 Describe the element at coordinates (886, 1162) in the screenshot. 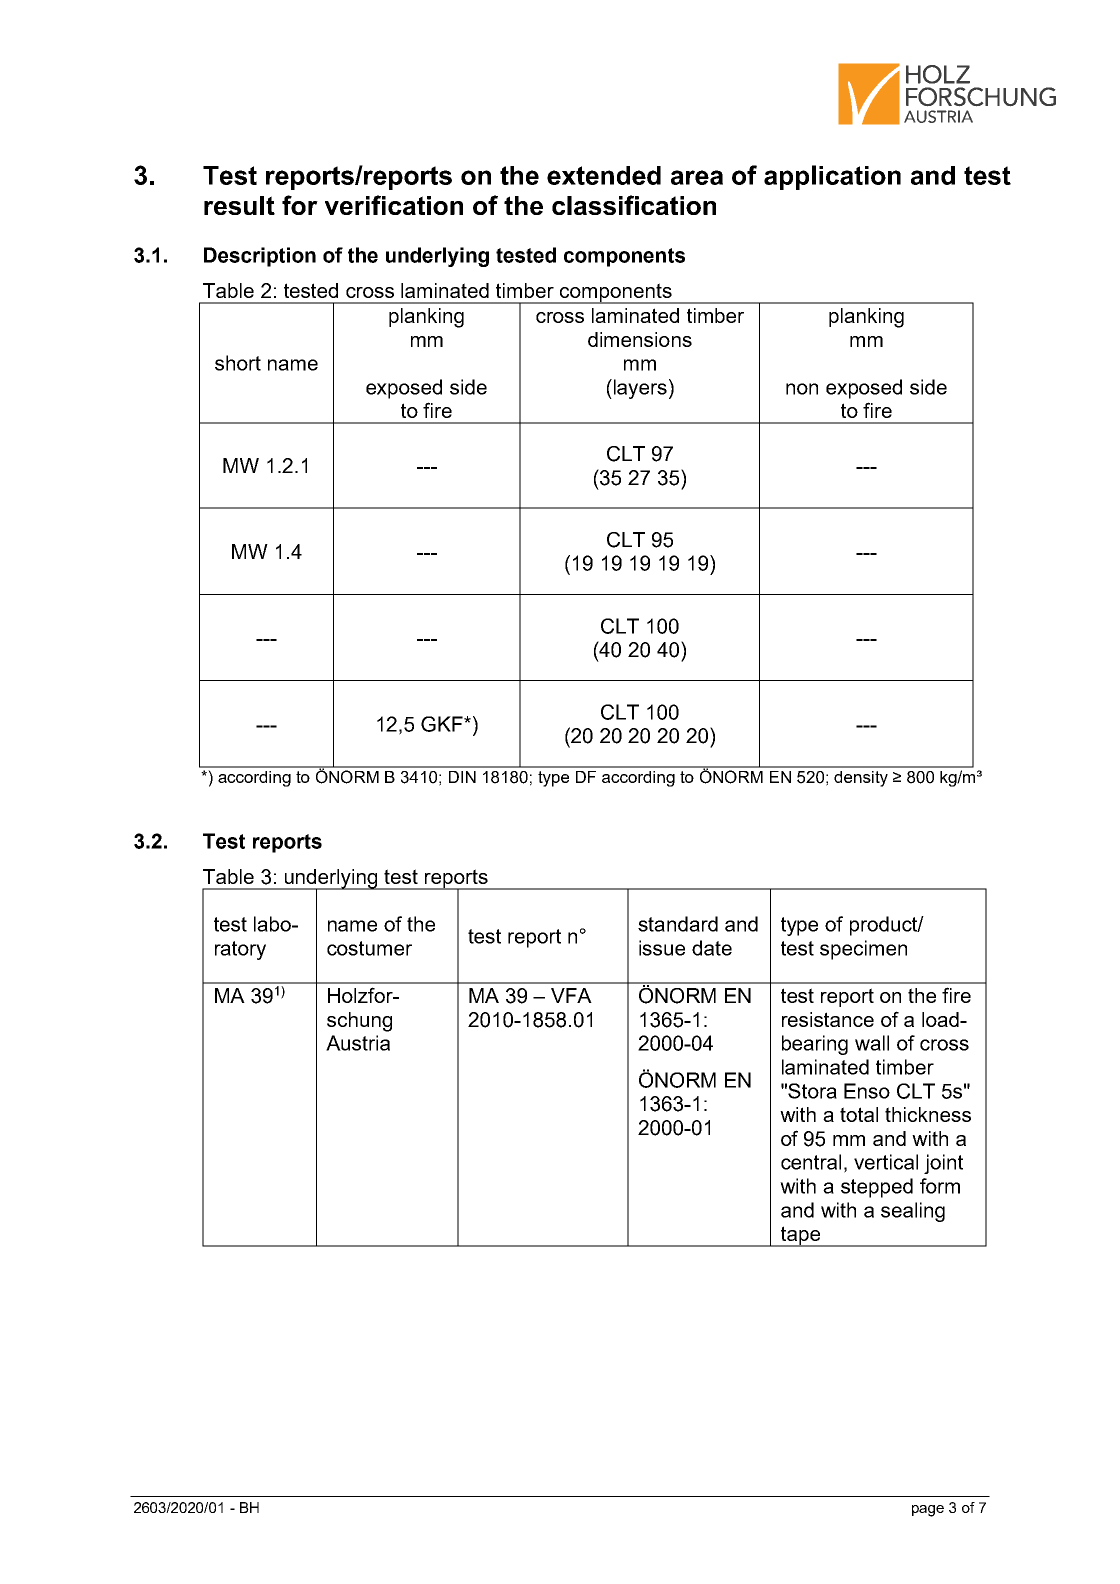

I see `vertical` at that location.
